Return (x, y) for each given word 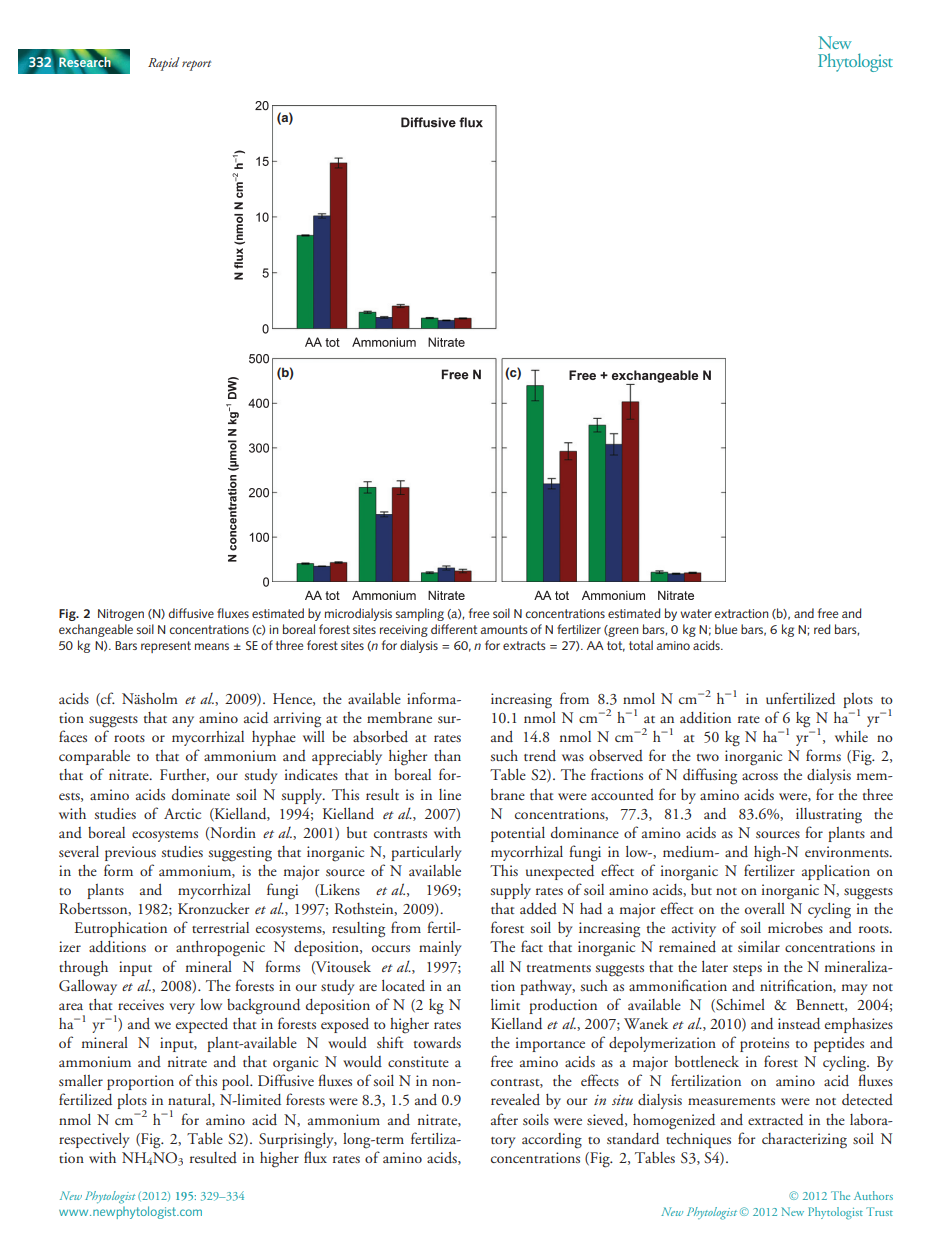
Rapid (163, 64)
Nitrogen (121, 615)
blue (726, 629)
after (504, 1119)
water (696, 613)
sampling (420, 614)
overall (765, 908)
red (822, 629)
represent (166, 647)
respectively (94, 1140)
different (454, 629)
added (538, 909)
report (196, 65)
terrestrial (220, 927)
